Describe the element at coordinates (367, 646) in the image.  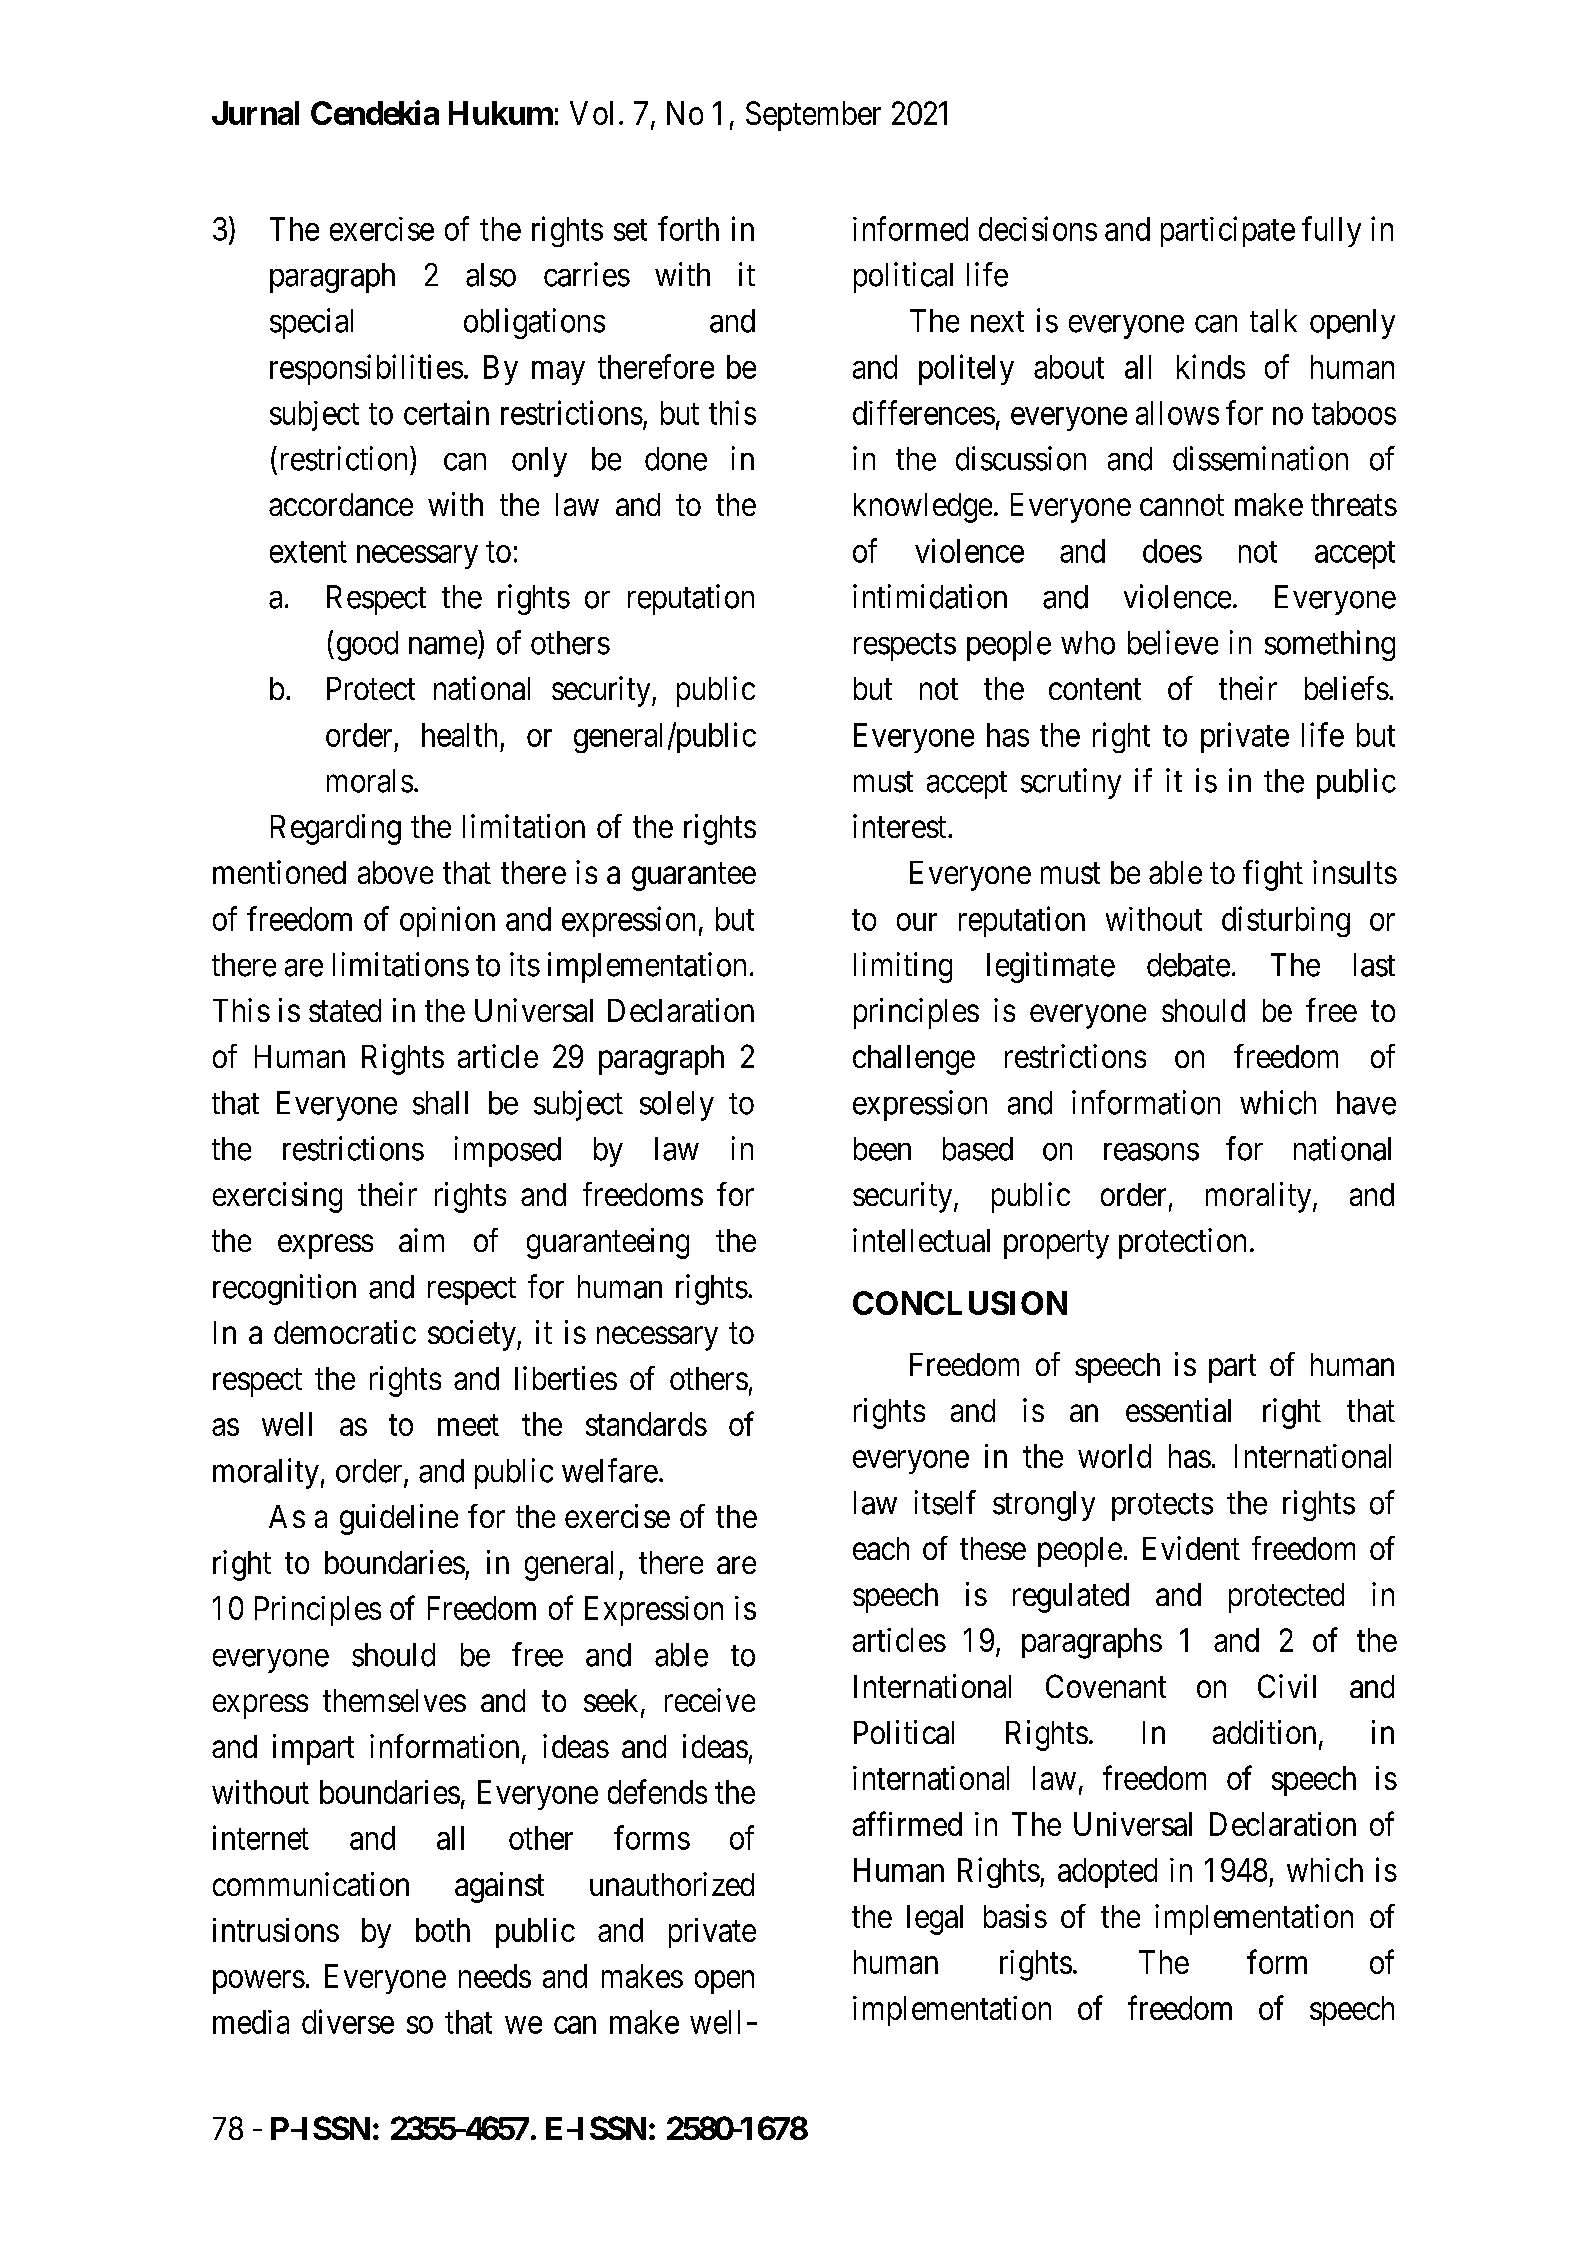
I see `good` at that location.
